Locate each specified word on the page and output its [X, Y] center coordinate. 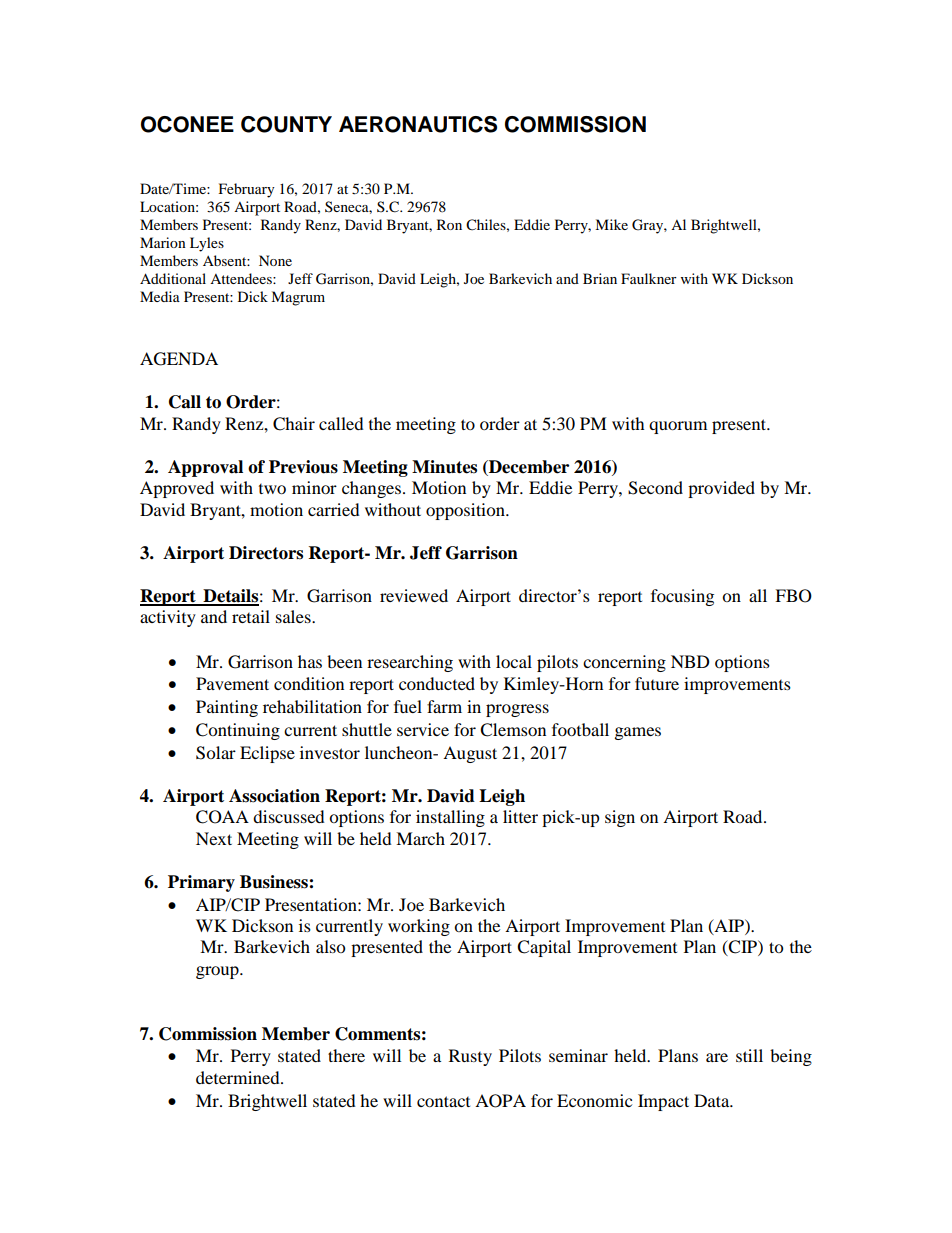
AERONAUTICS [418, 124]
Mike [611, 224]
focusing [682, 597]
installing [450, 818]
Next [214, 838]
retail [251, 616]
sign [620, 818]
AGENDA [179, 359]
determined [239, 1077]
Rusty [470, 1057]
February [247, 190]
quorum [678, 427]
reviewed [414, 595]
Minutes [444, 467]
